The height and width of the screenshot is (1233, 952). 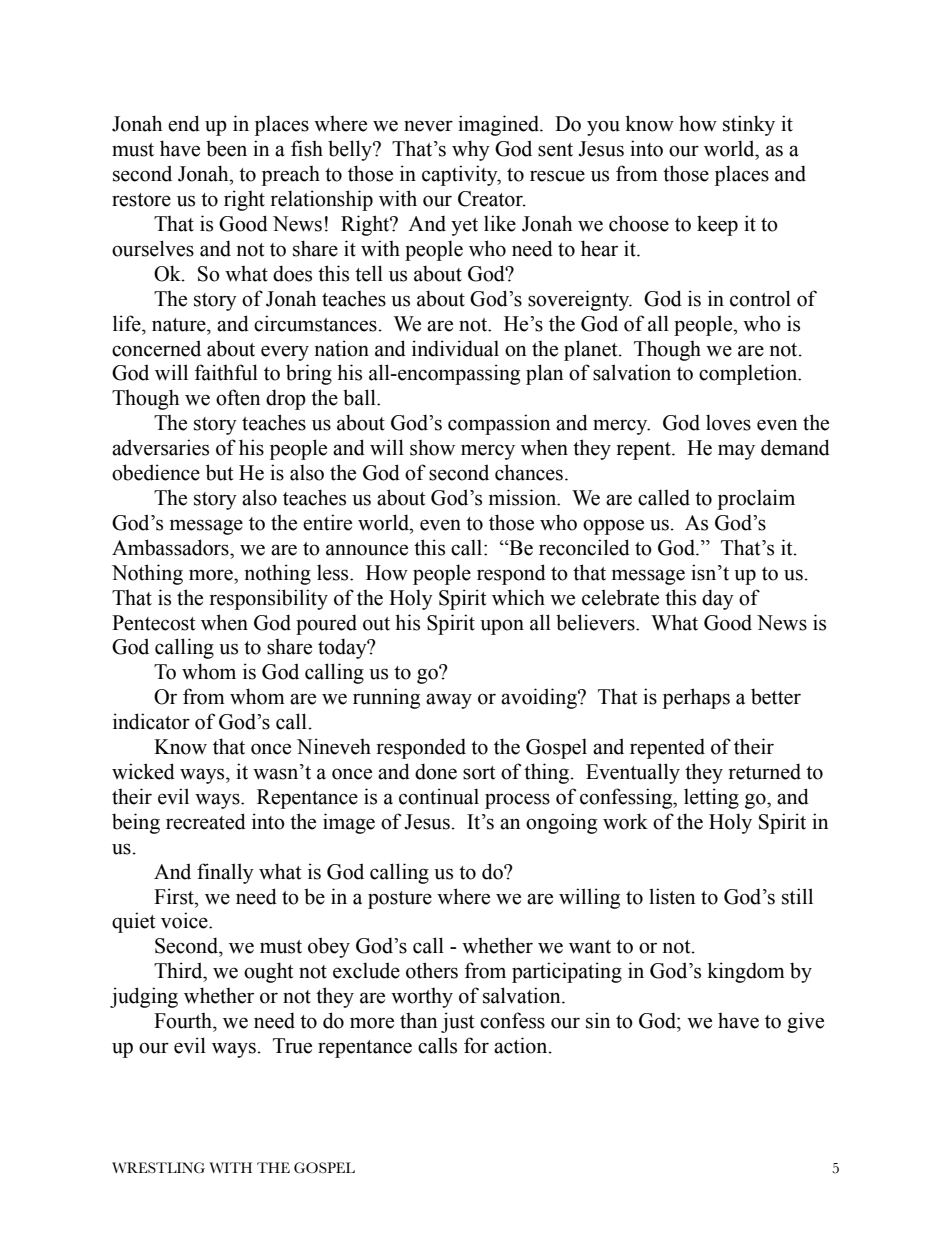 What do you see at coordinates (499, 424) in the screenshot?
I see `compassion` at bounding box center [499, 424].
